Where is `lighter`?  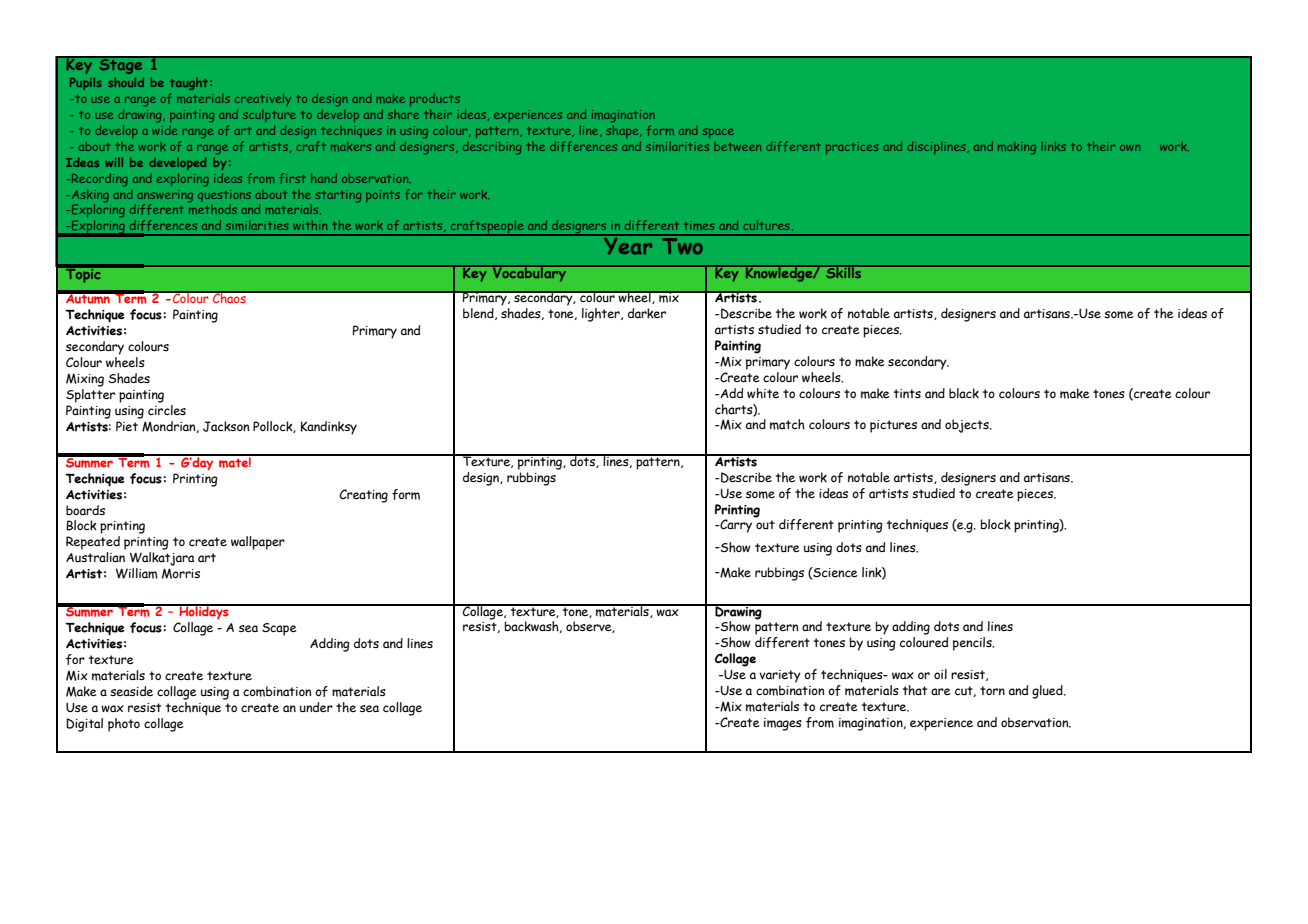 lighter is located at coordinates (602, 315).
